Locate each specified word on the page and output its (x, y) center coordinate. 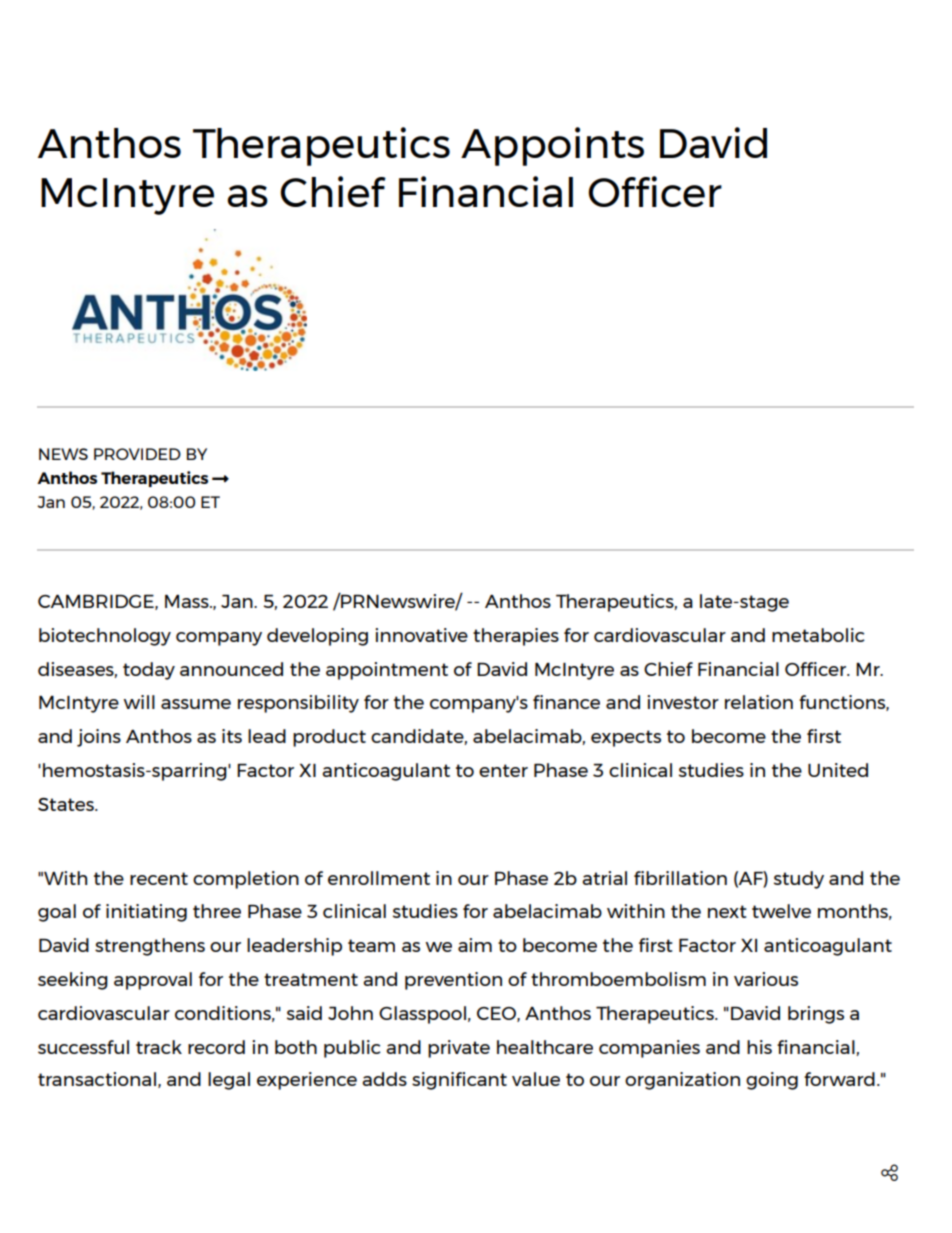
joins (99, 738)
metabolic (818, 635)
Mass (188, 601)
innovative (421, 635)
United (838, 770)
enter (503, 770)
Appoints (552, 146)
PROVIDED (137, 454)
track (159, 1047)
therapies (516, 637)
